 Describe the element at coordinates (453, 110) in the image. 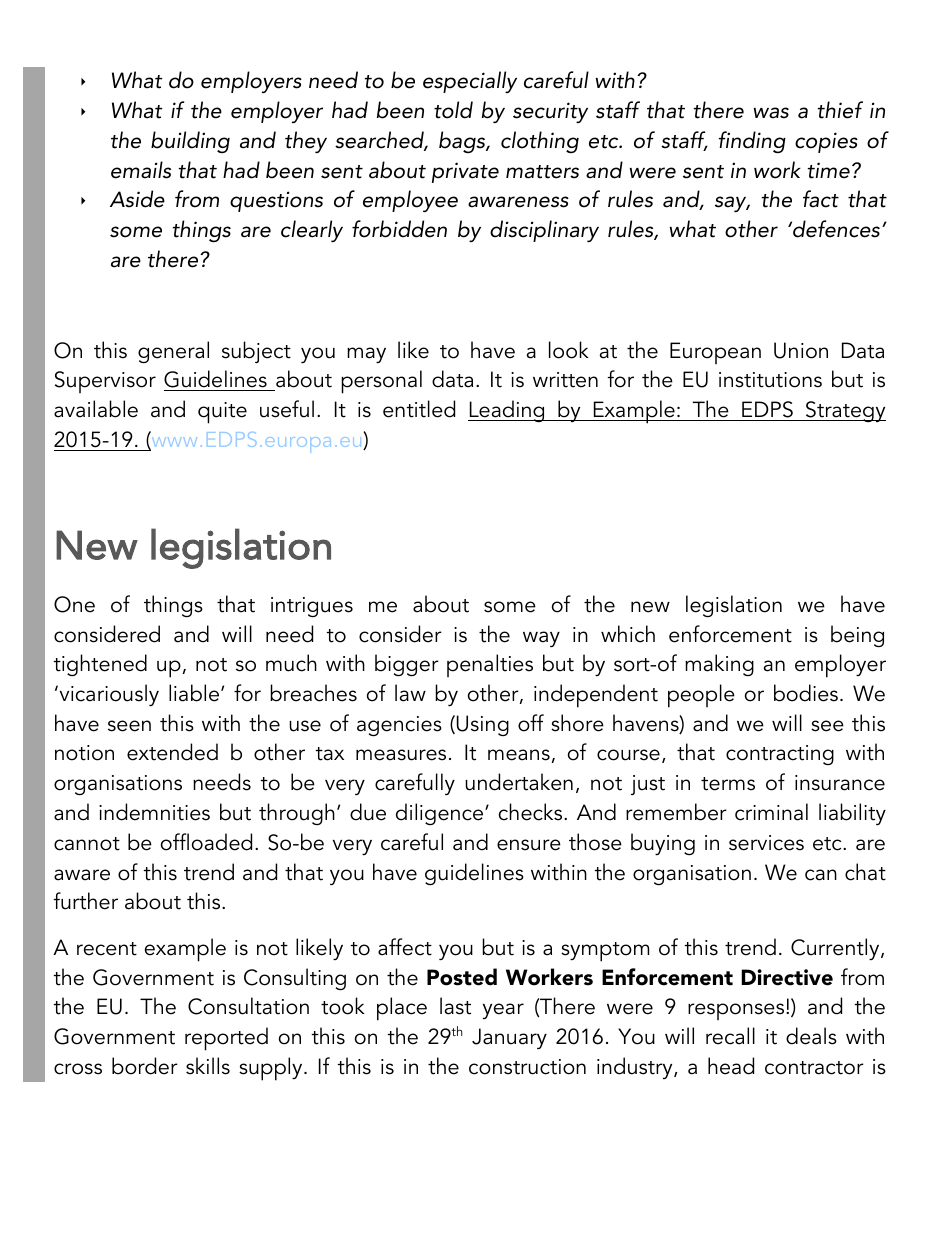

I see `told` at that location.
